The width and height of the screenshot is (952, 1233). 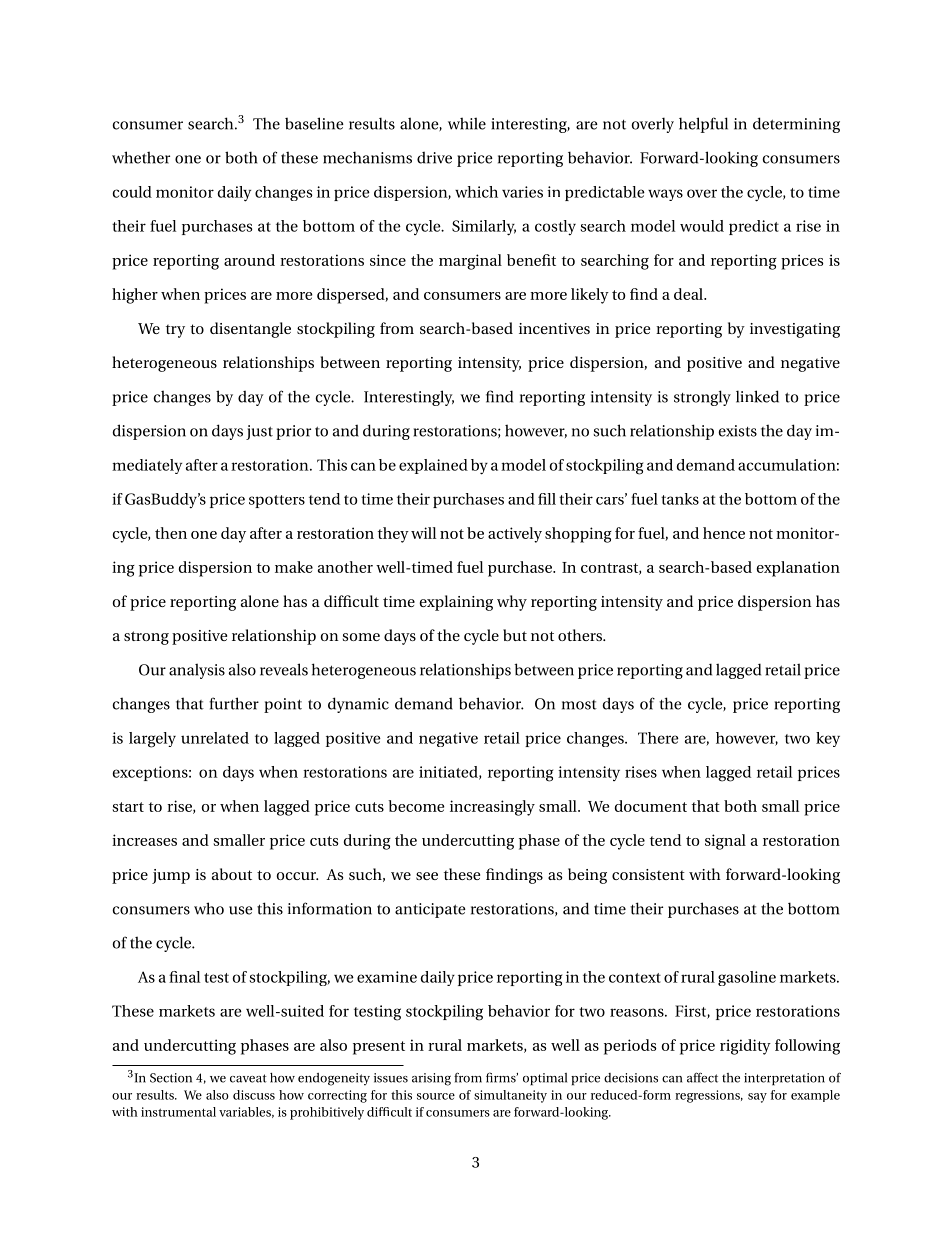 What do you see at coordinates (828, 739) in the screenshot?
I see `key` at bounding box center [828, 739].
